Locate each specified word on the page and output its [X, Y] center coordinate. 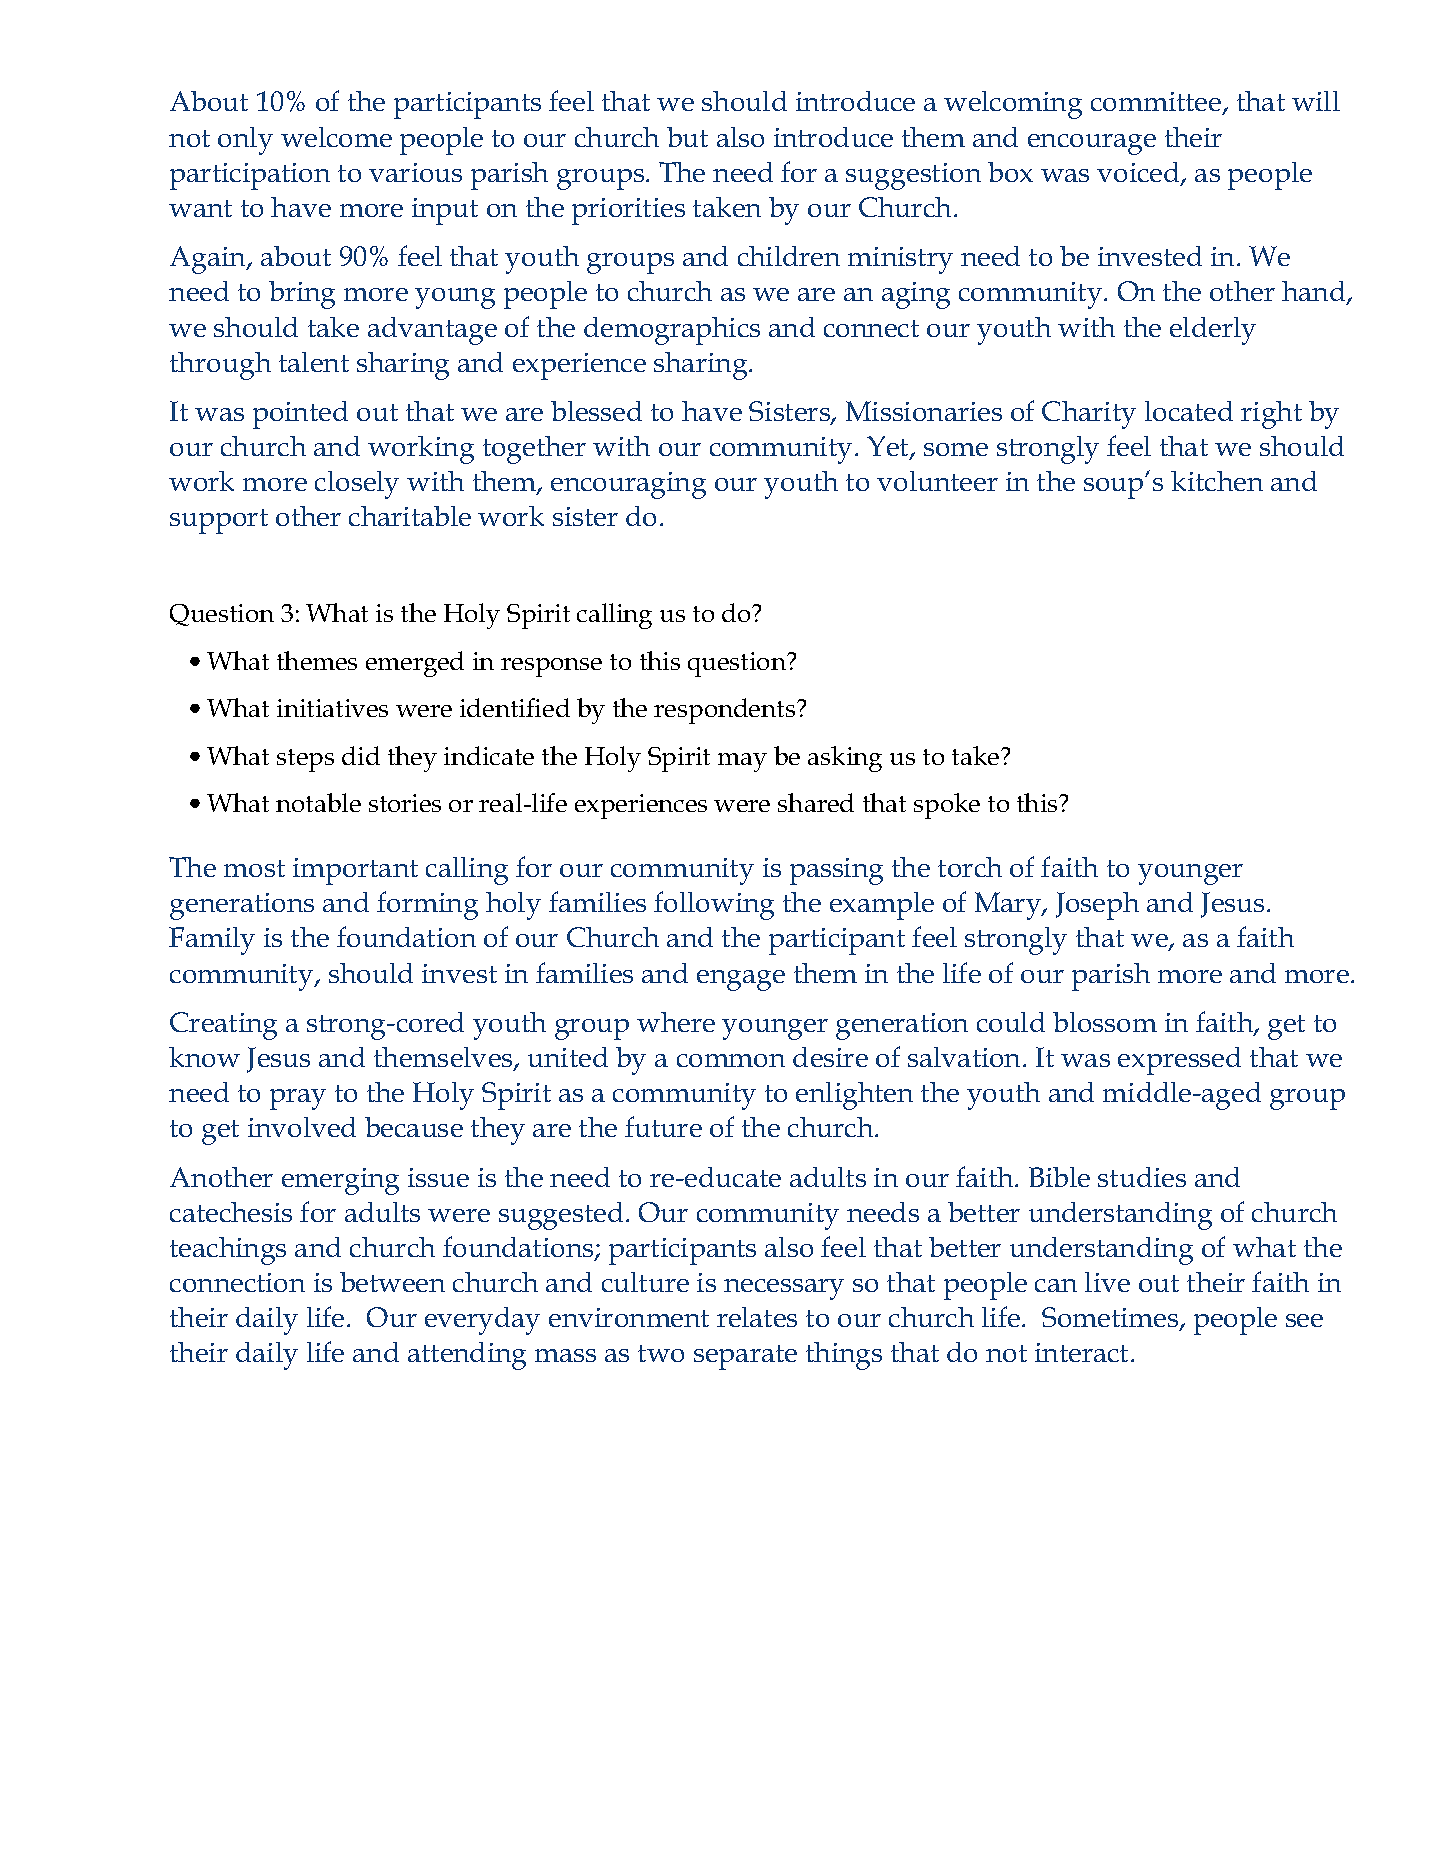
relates [757, 1317]
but [687, 137]
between [392, 1282]
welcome [336, 137]
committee [1157, 103]
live [1107, 1282]
